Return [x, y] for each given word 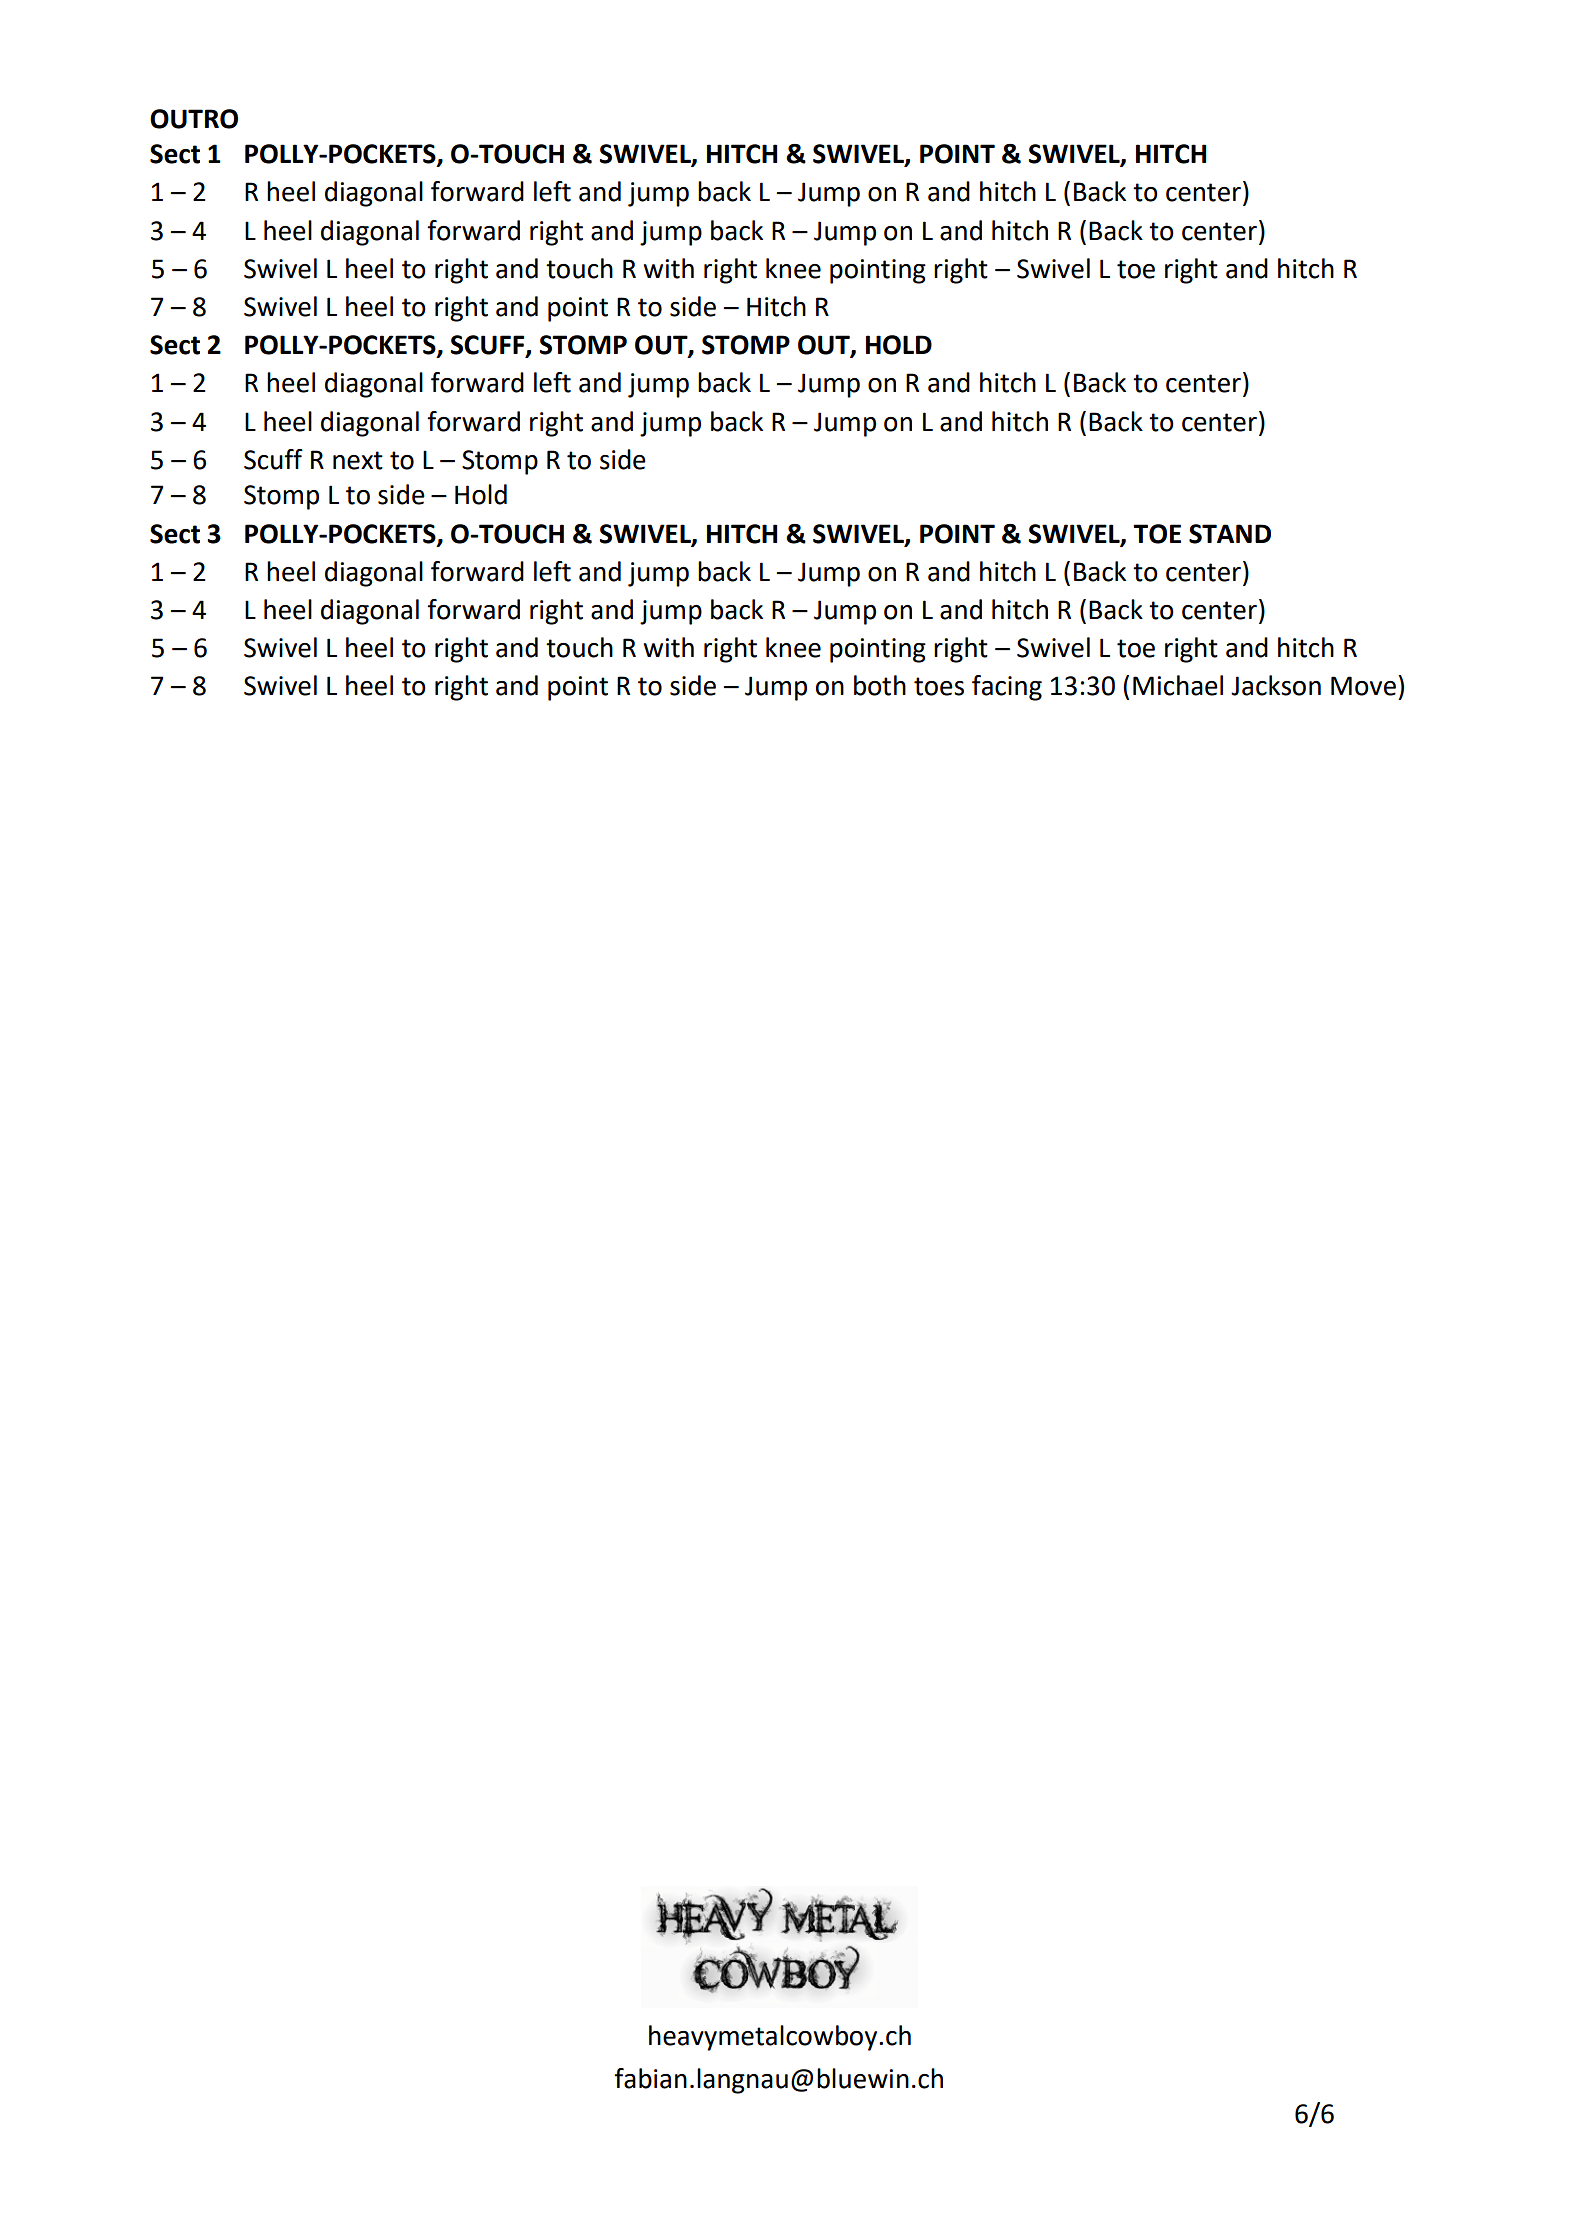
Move [1363, 686]
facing [1007, 688]
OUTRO [194, 119]
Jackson [1276, 685]
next [358, 460]
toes [939, 686]
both [880, 685]
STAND [1230, 534]
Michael [1178, 685]
